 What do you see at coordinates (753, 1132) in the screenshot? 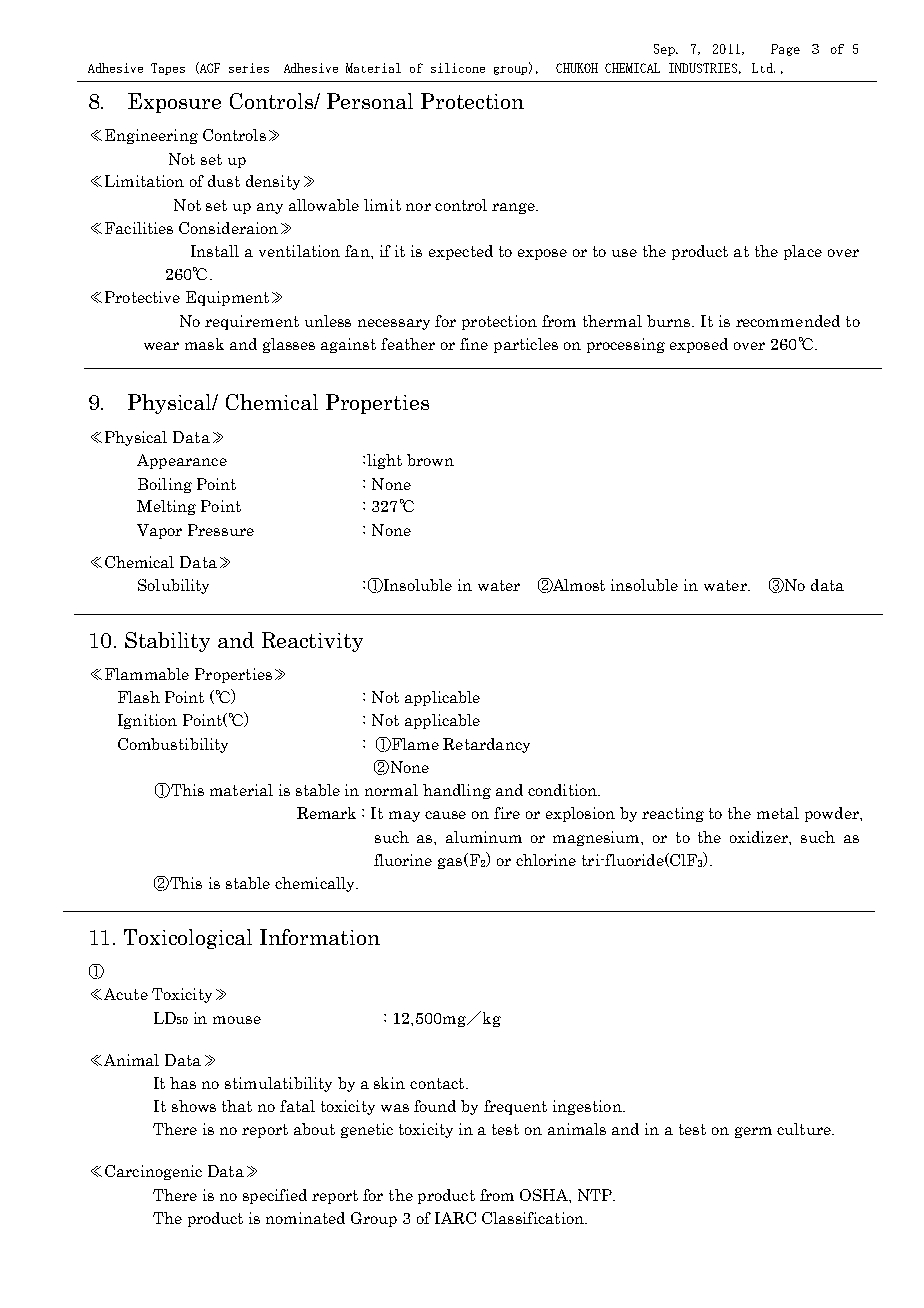
I see `germ` at bounding box center [753, 1132].
